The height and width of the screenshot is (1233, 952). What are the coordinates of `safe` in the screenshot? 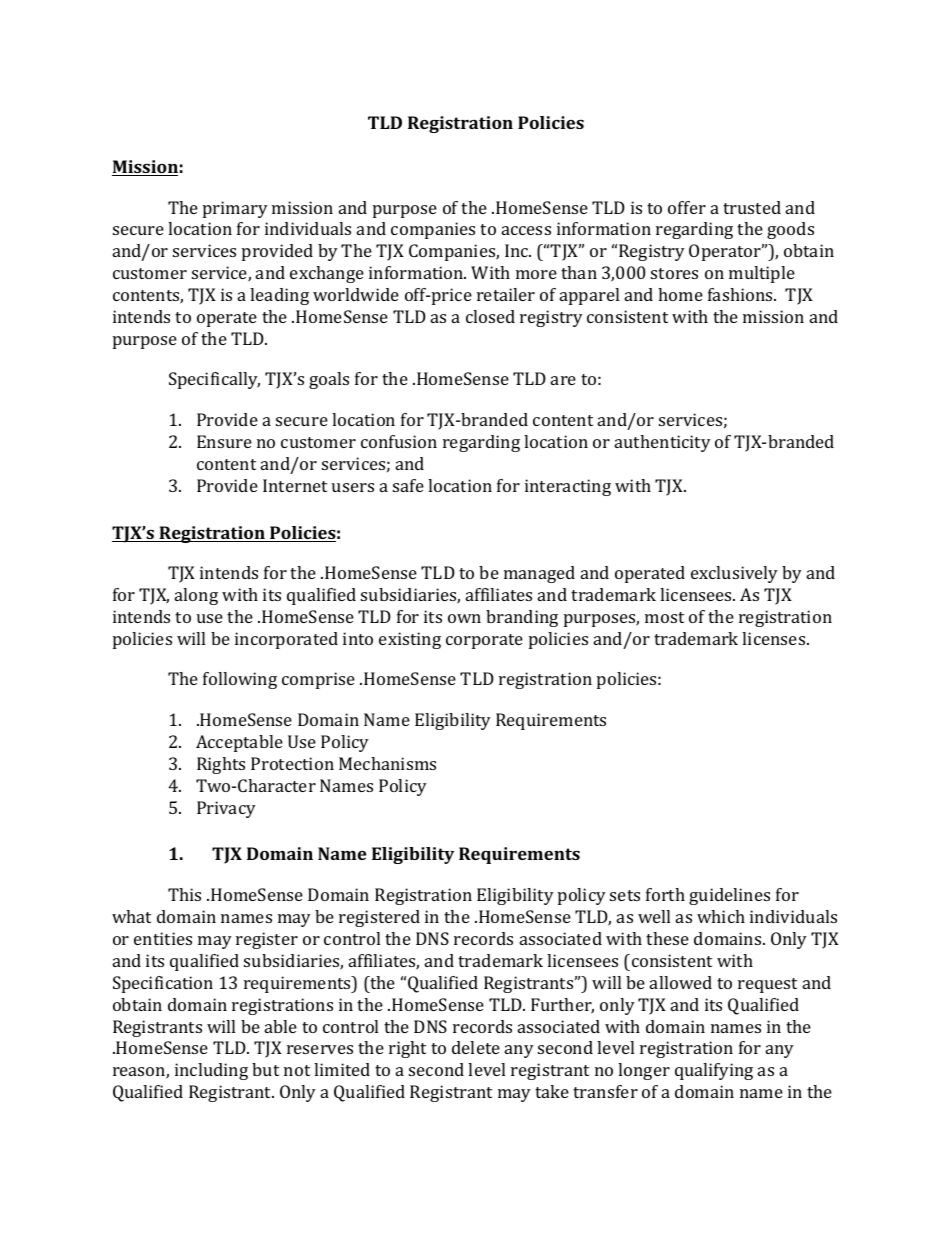 It's located at (408, 485).
